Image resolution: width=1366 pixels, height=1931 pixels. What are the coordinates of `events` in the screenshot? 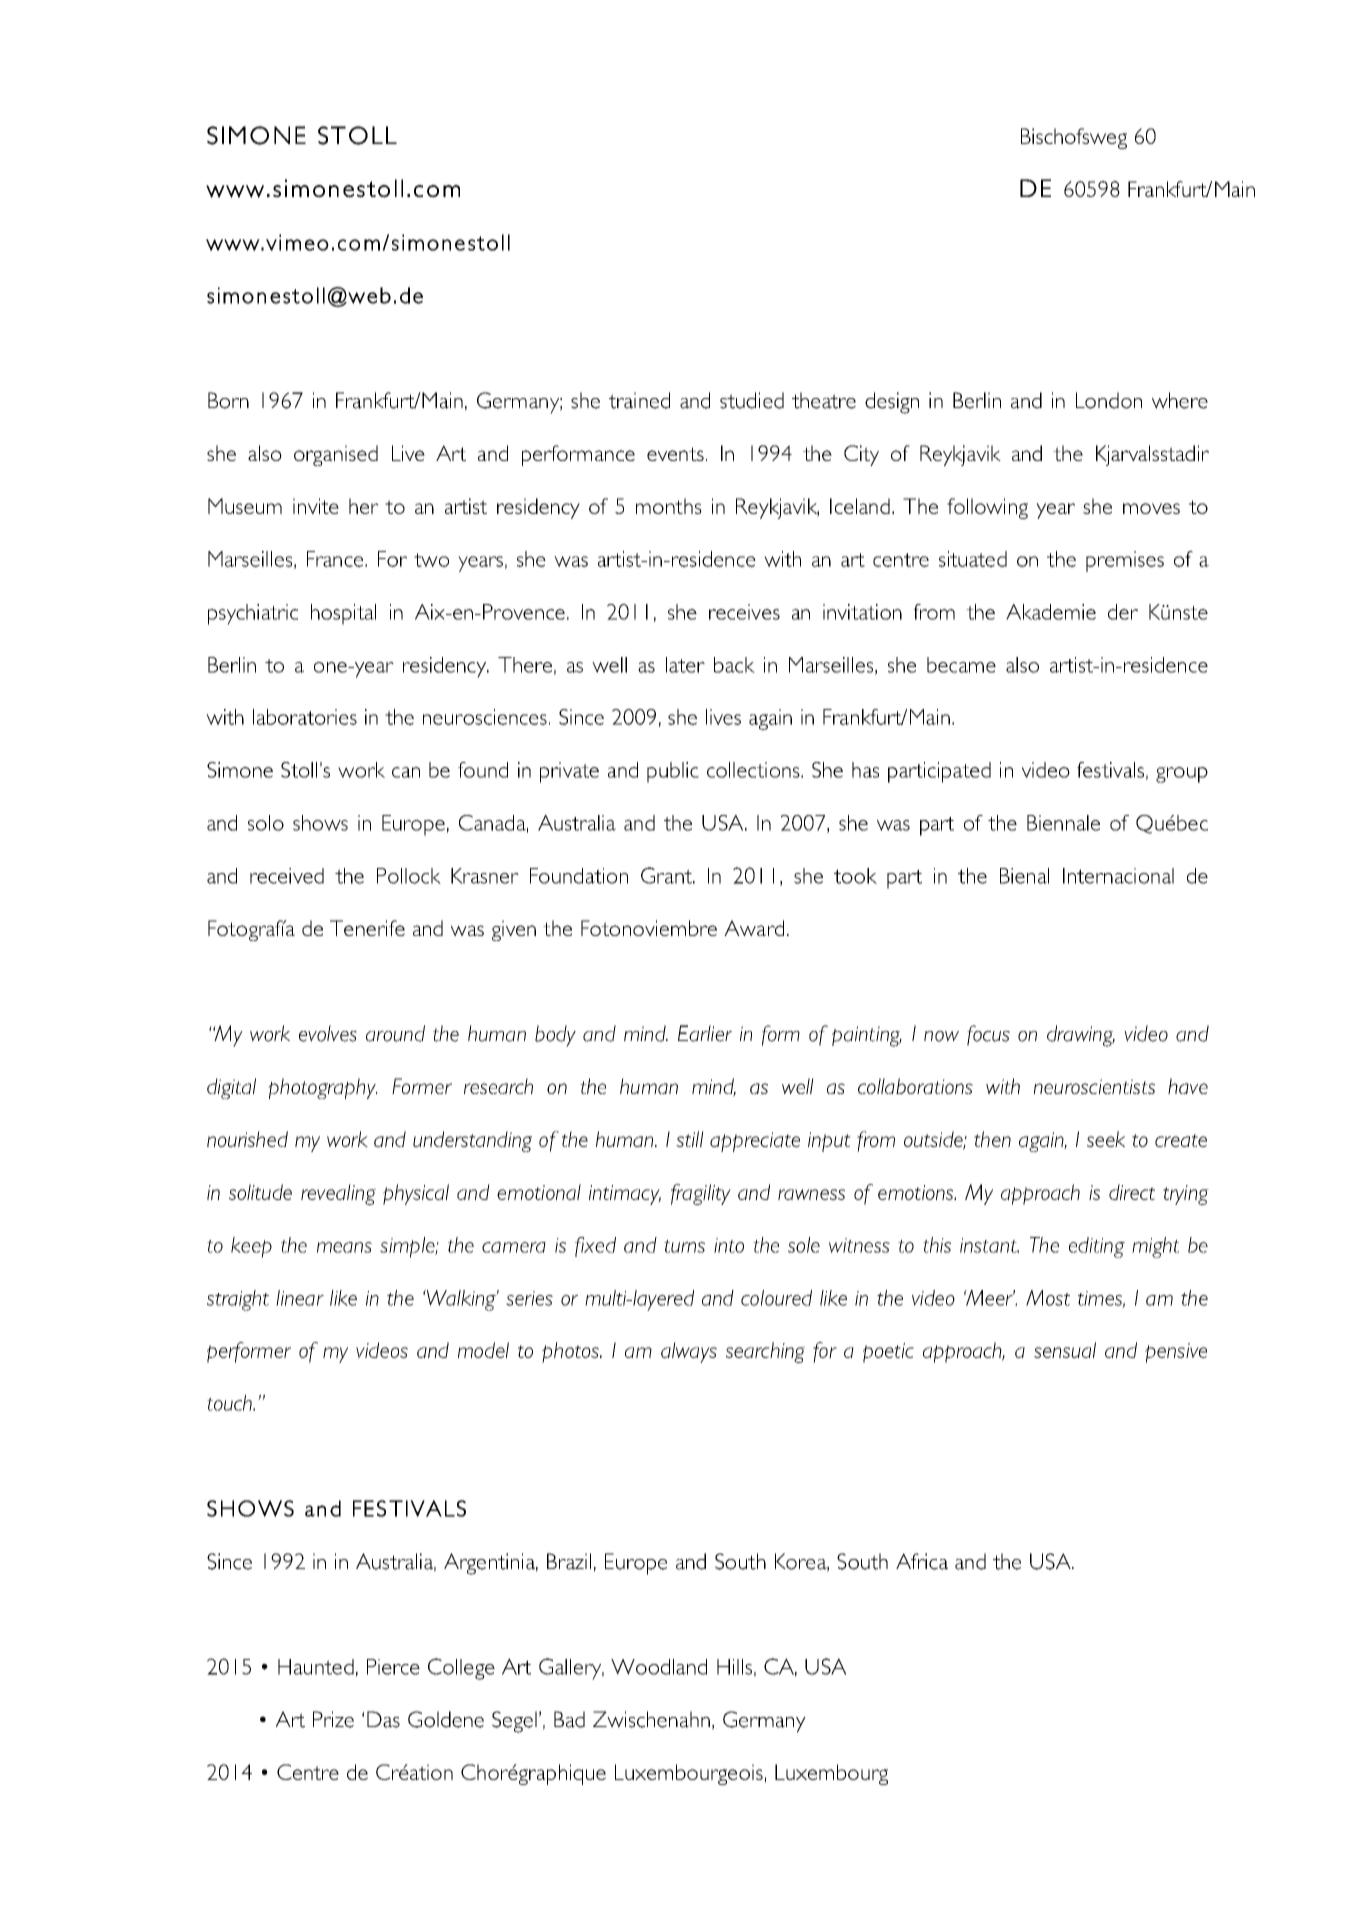 It's located at (675, 454).
